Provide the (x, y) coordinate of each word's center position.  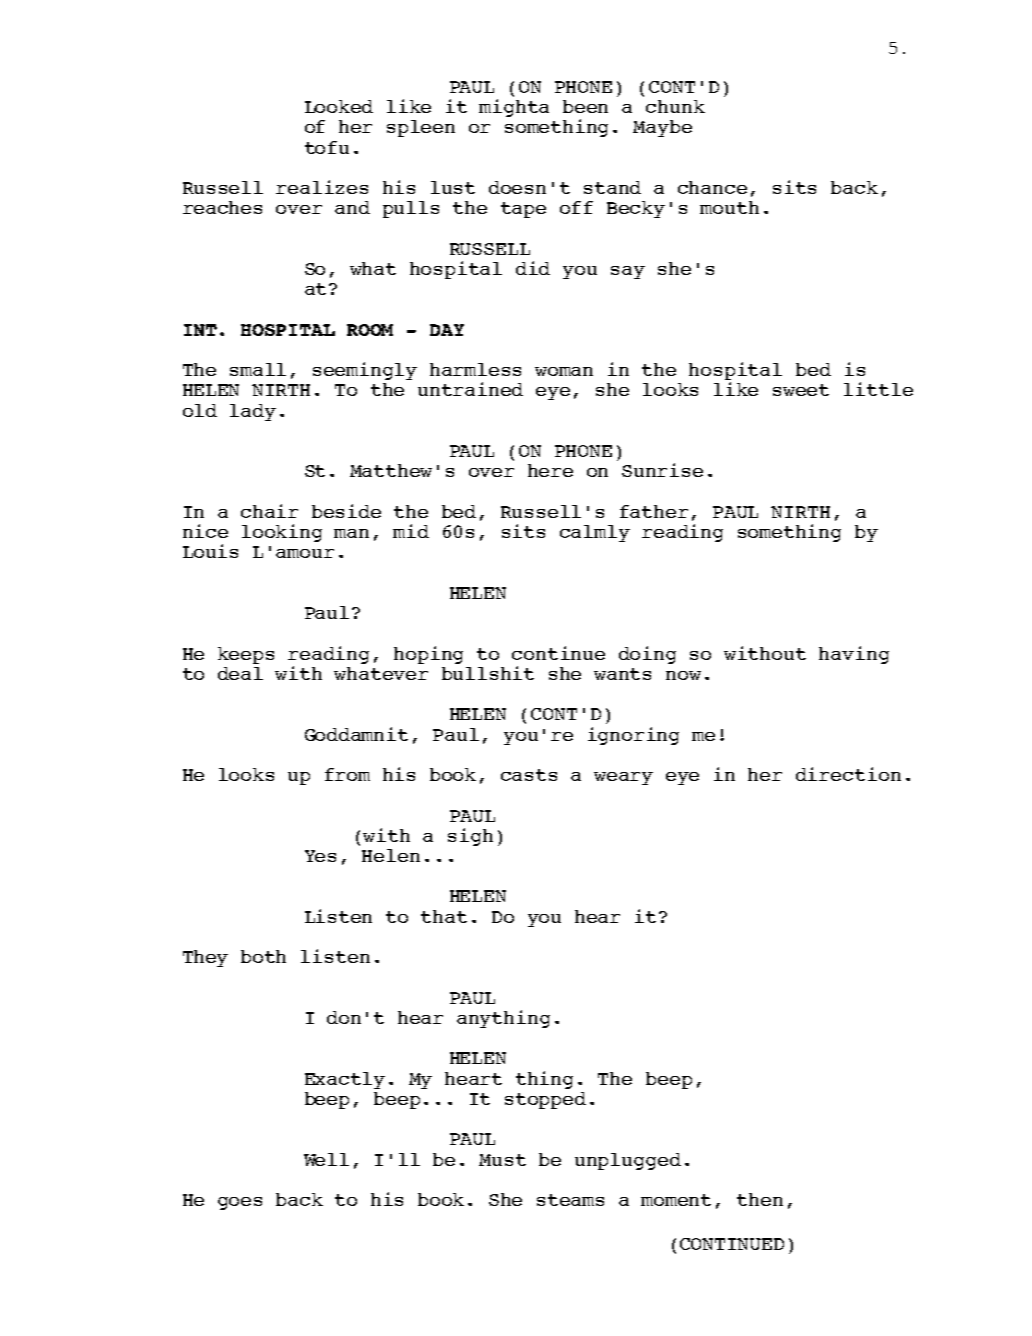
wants (622, 674)
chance (712, 187)
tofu (327, 147)
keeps (246, 655)
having (854, 655)
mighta (514, 108)
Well (326, 1159)
